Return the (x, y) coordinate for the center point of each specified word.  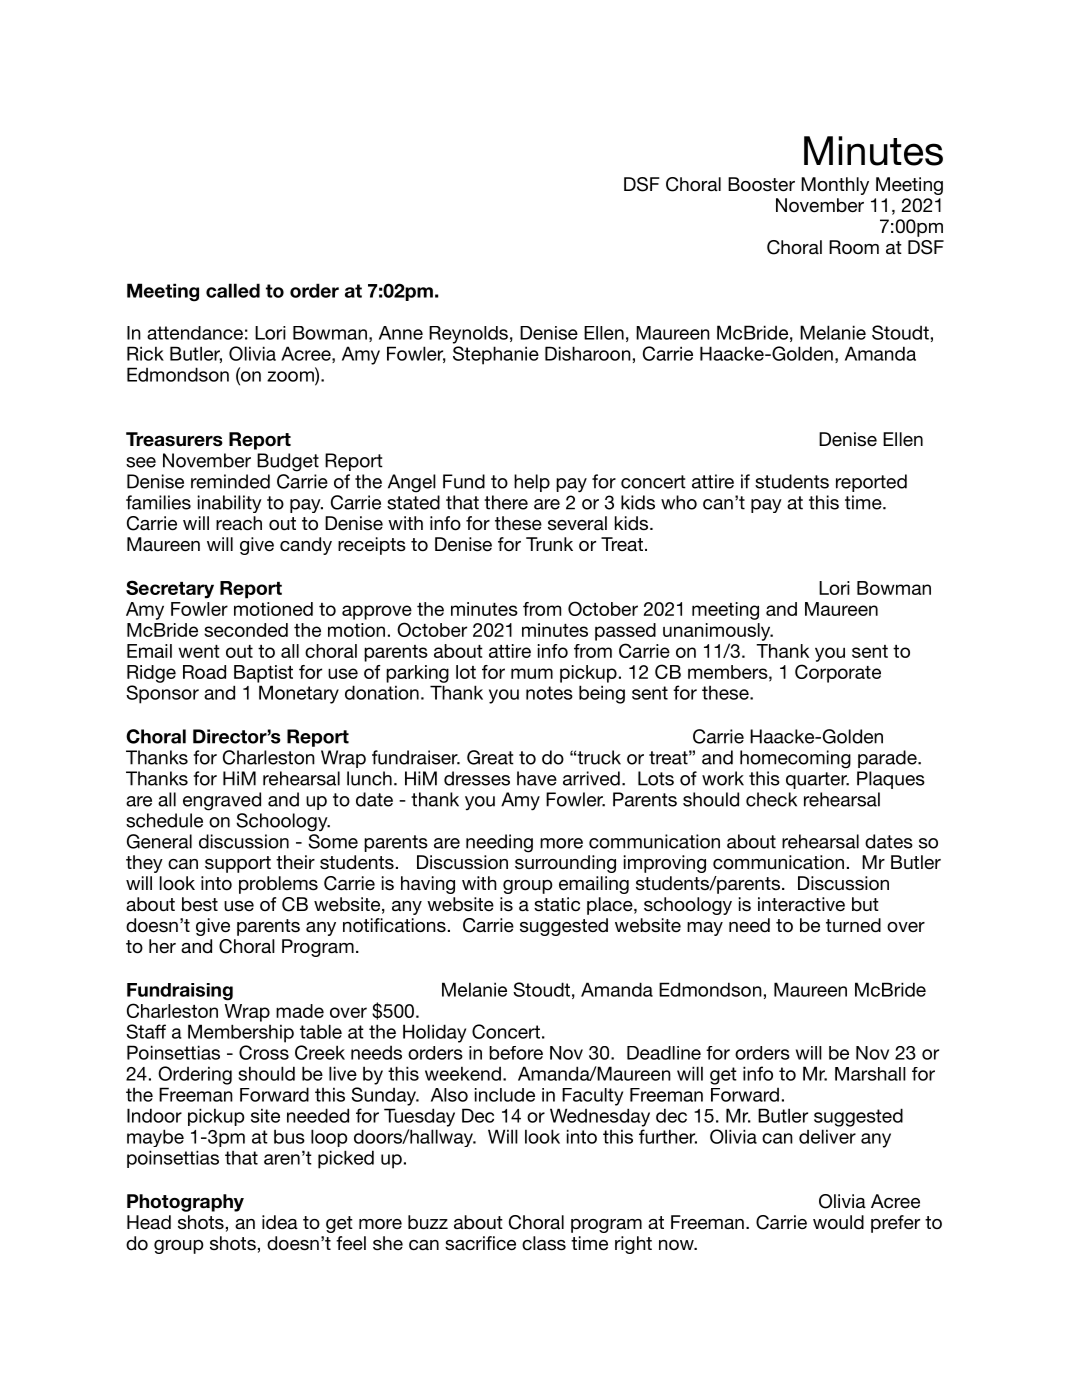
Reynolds (468, 335)
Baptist (263, 674)
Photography (185, 1203)
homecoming (795, 759)
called (233, 290)
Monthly (835, 186)
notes (549, 693)
